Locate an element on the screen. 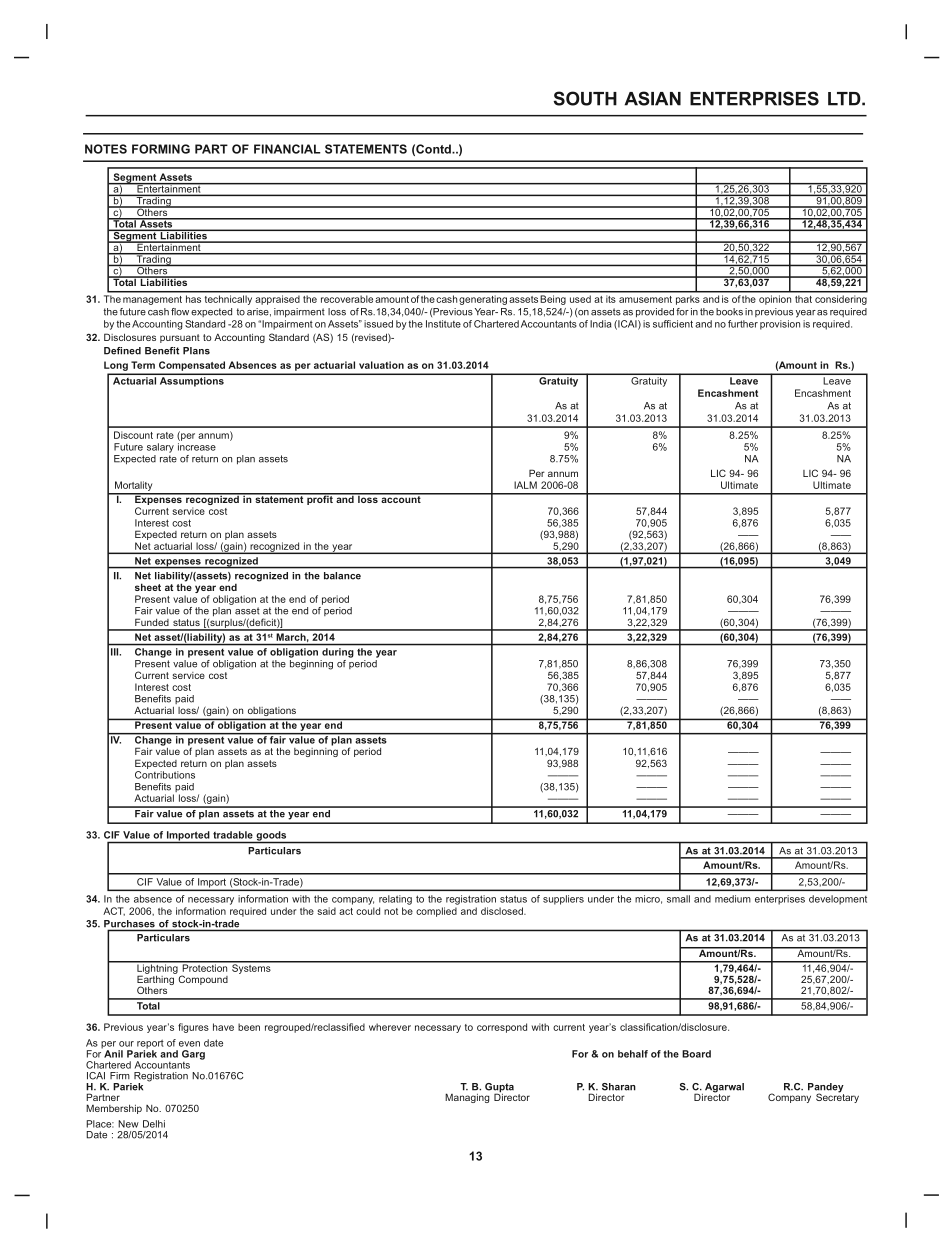 This screenshot has width=952, height=1233. SOUTH is located at coordinates (585, 98).
